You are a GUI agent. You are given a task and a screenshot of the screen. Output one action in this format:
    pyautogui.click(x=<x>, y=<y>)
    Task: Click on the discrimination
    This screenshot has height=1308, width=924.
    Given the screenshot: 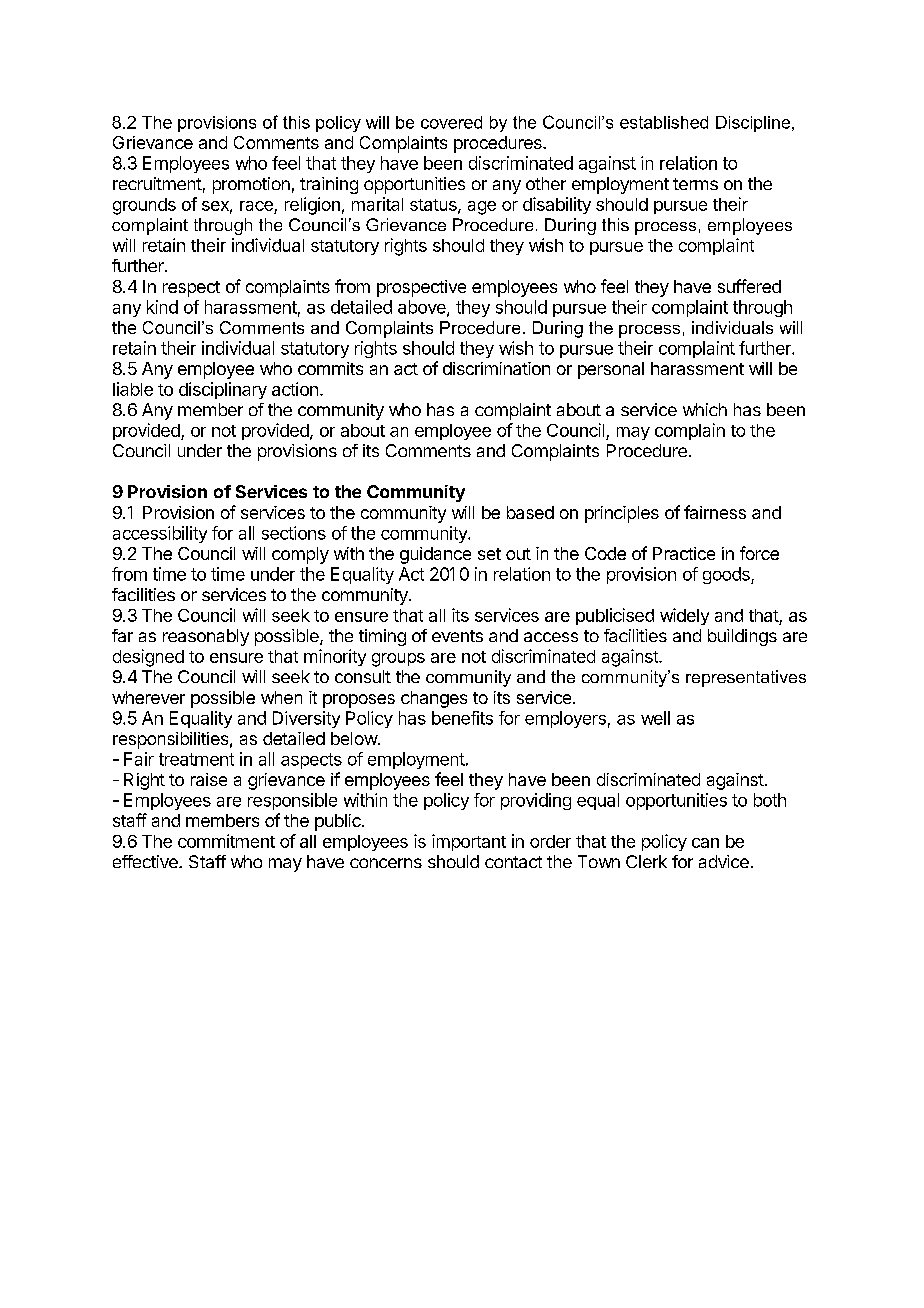 What is the action you would take?
    pyautogui.click(x=496, y=368)
